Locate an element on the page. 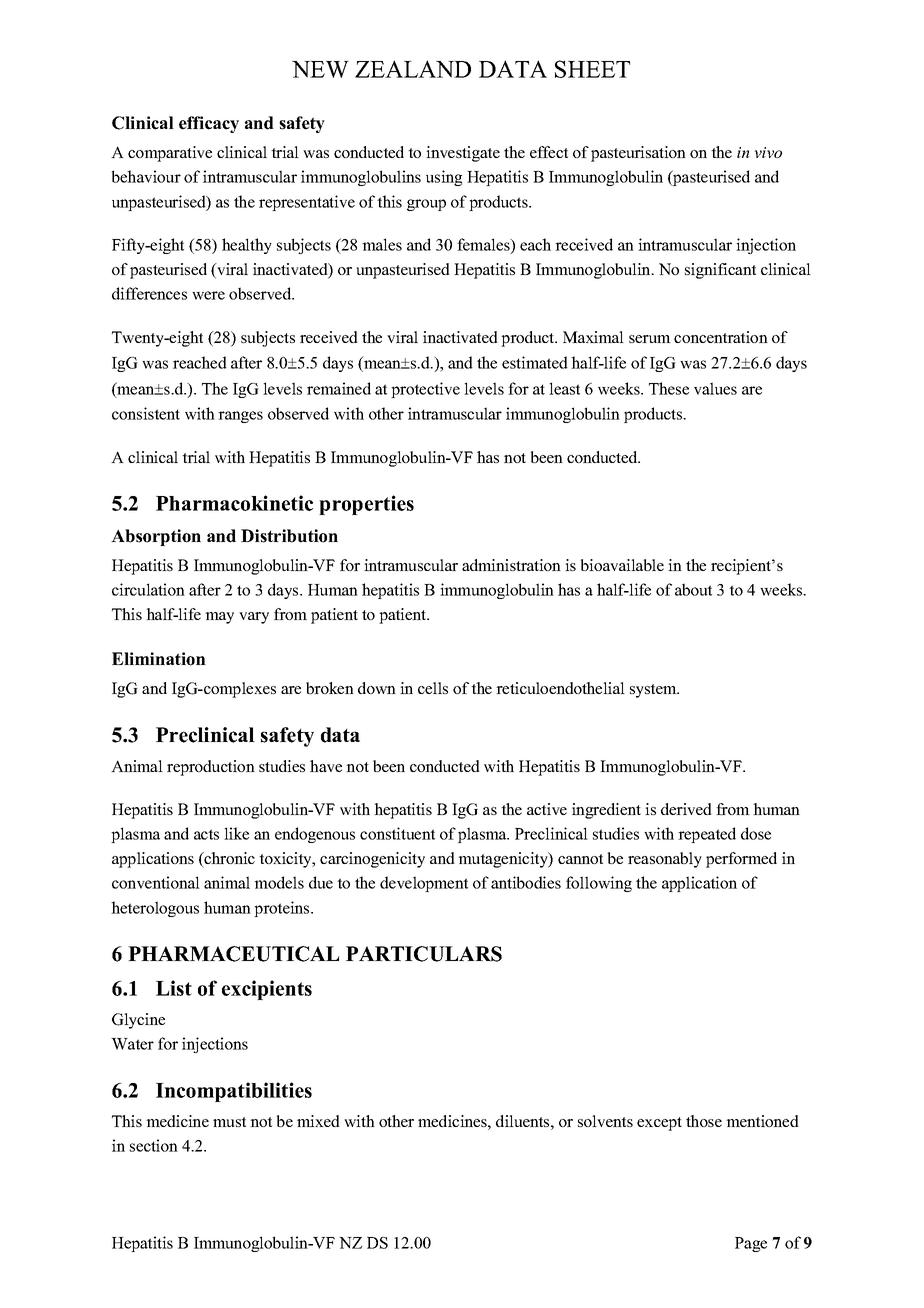 The image size is (924, 1308). derived is located at coordinates (686, 809).
